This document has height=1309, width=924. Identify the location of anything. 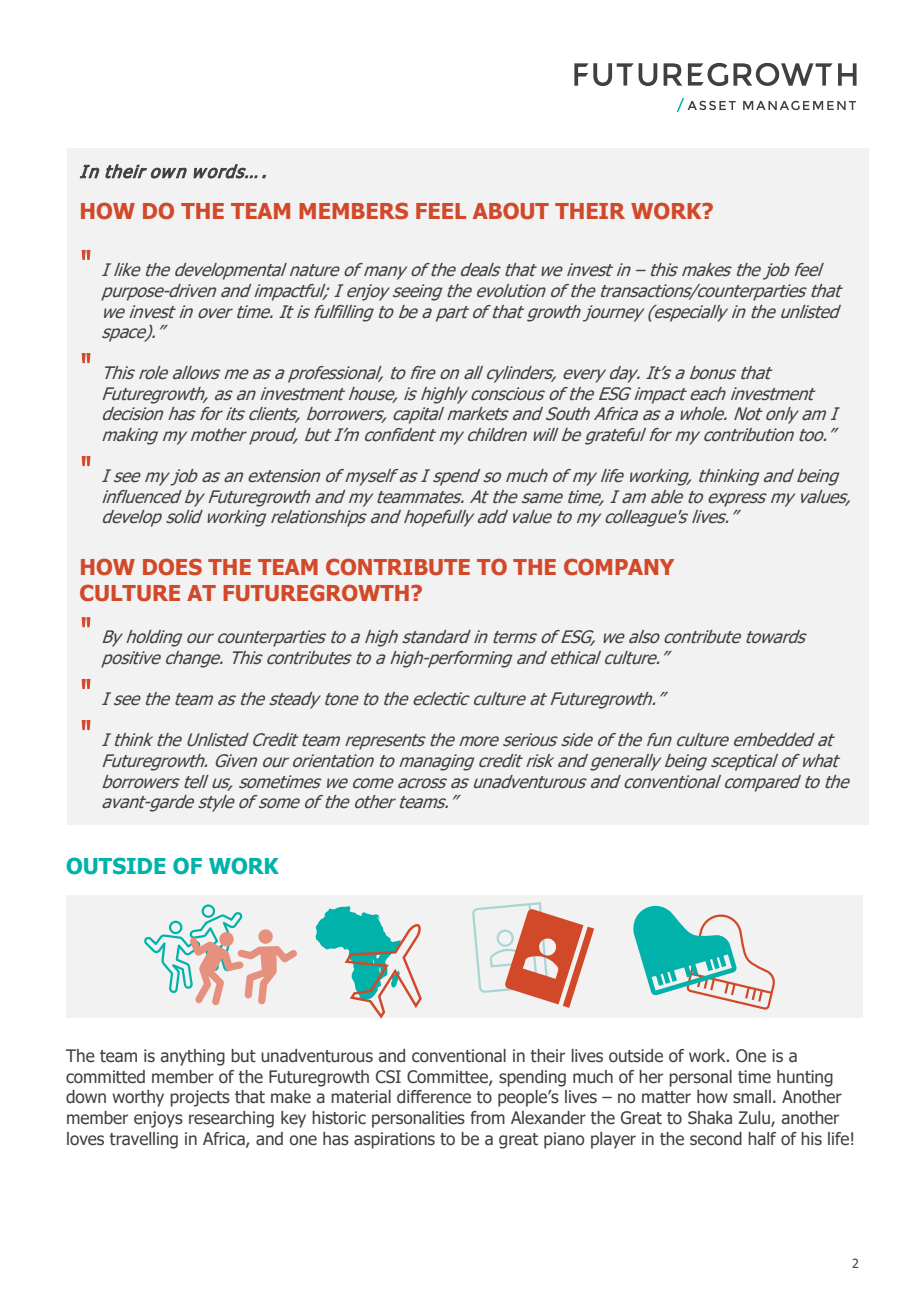
(193, 1057).
